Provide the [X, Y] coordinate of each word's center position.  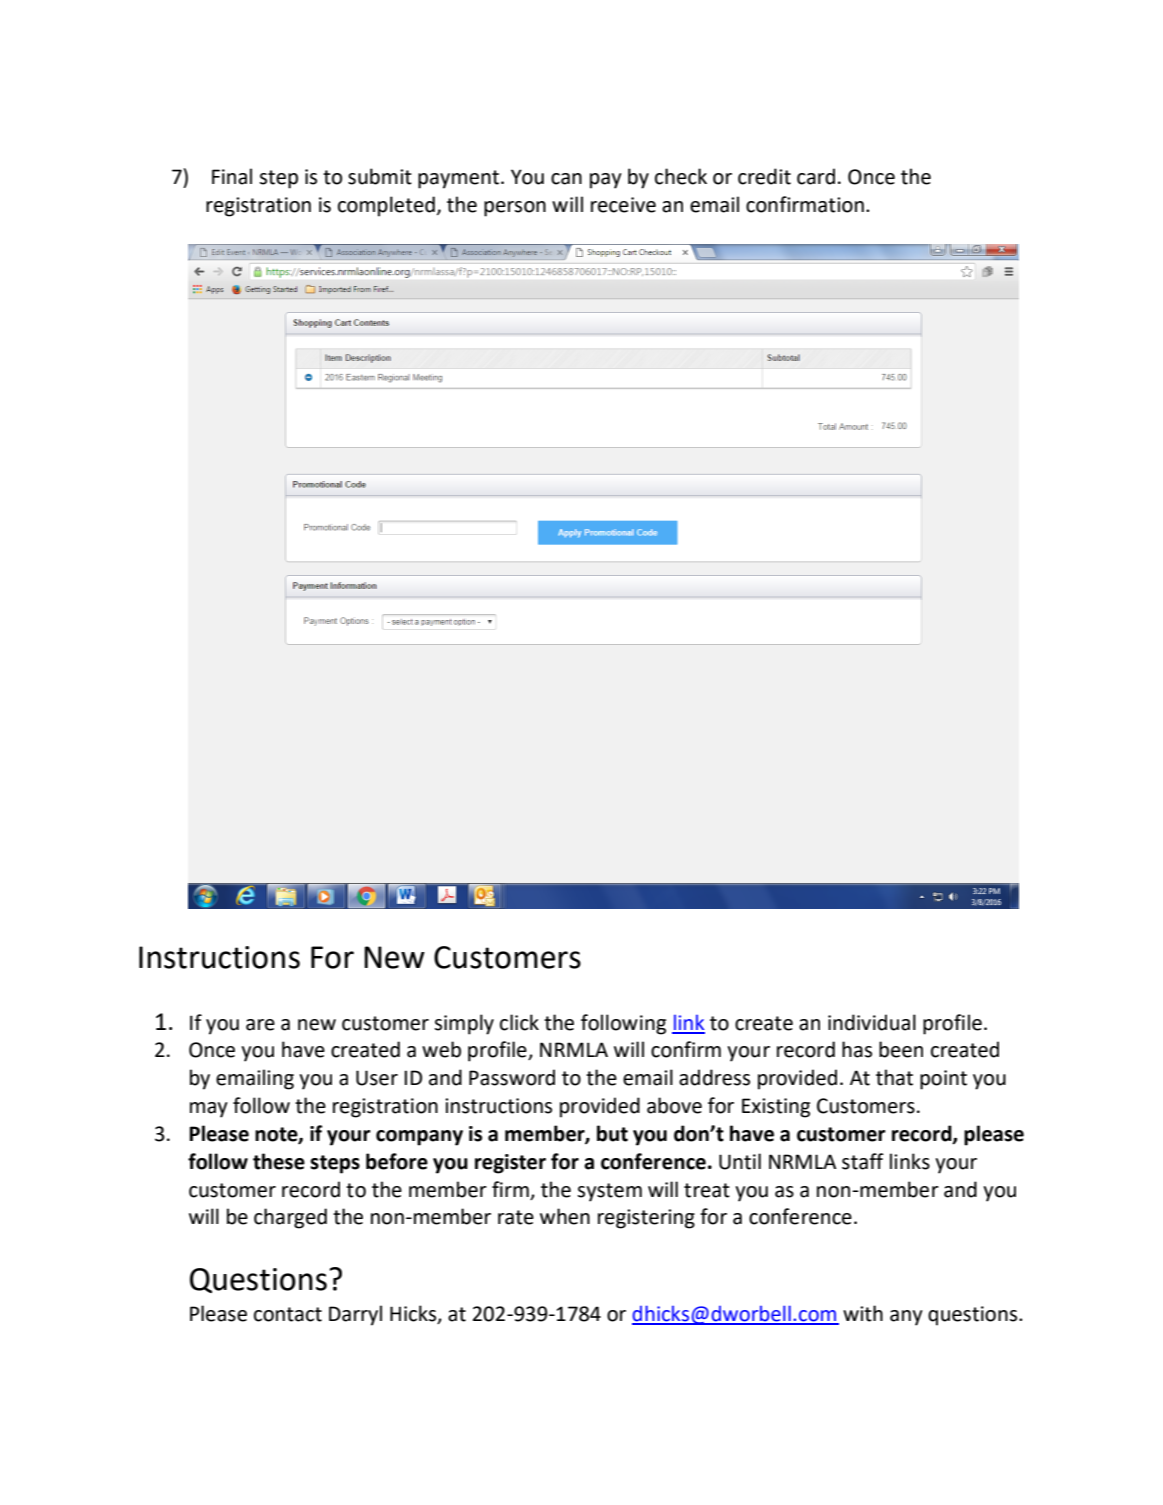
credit [764, 176]
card [816, 176]
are [260, 1025]
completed [386, 206]
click [519, 1022]
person [515, 209]
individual [872, 1022]
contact [288, 1314]
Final [232, 176]
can [566, 179]
